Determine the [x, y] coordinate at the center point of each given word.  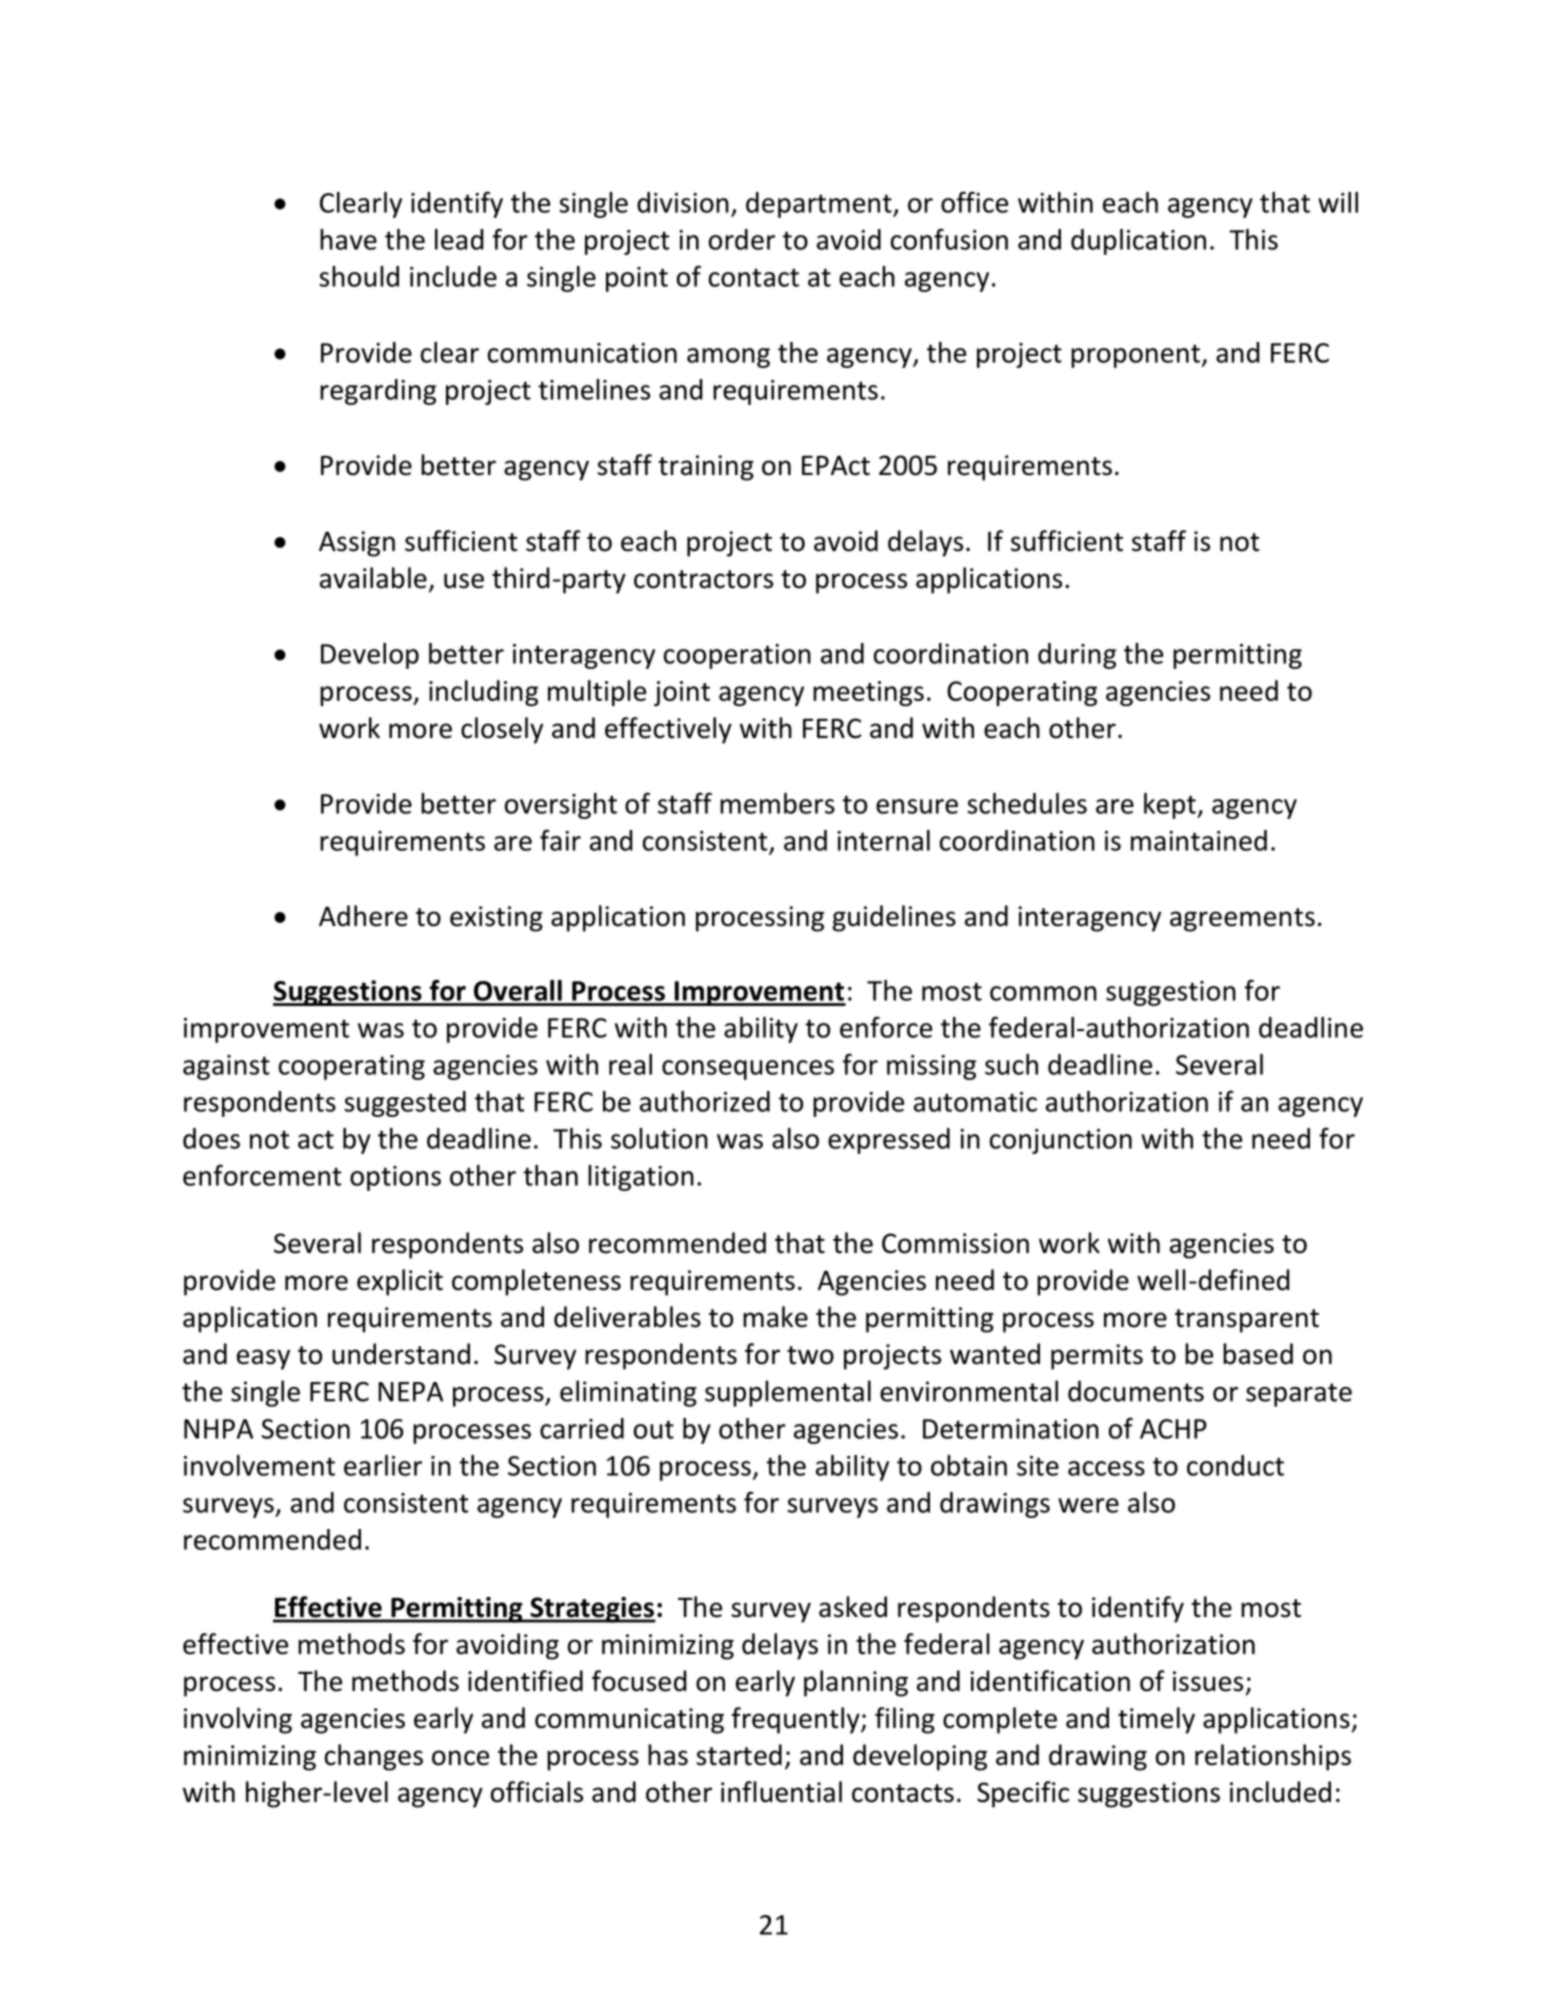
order [742, 239]
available [373, 578]
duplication [1138, 242]
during [1077, 656]
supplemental [788, 1393]
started [739, 1755]
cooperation [737, 656]
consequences [748, 1070]
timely [1156, 1720]
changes [374, 1757]
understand [401, 1354]
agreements [1242, 920]
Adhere [363, 916]
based [1258, 1354]
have [348, 239]
